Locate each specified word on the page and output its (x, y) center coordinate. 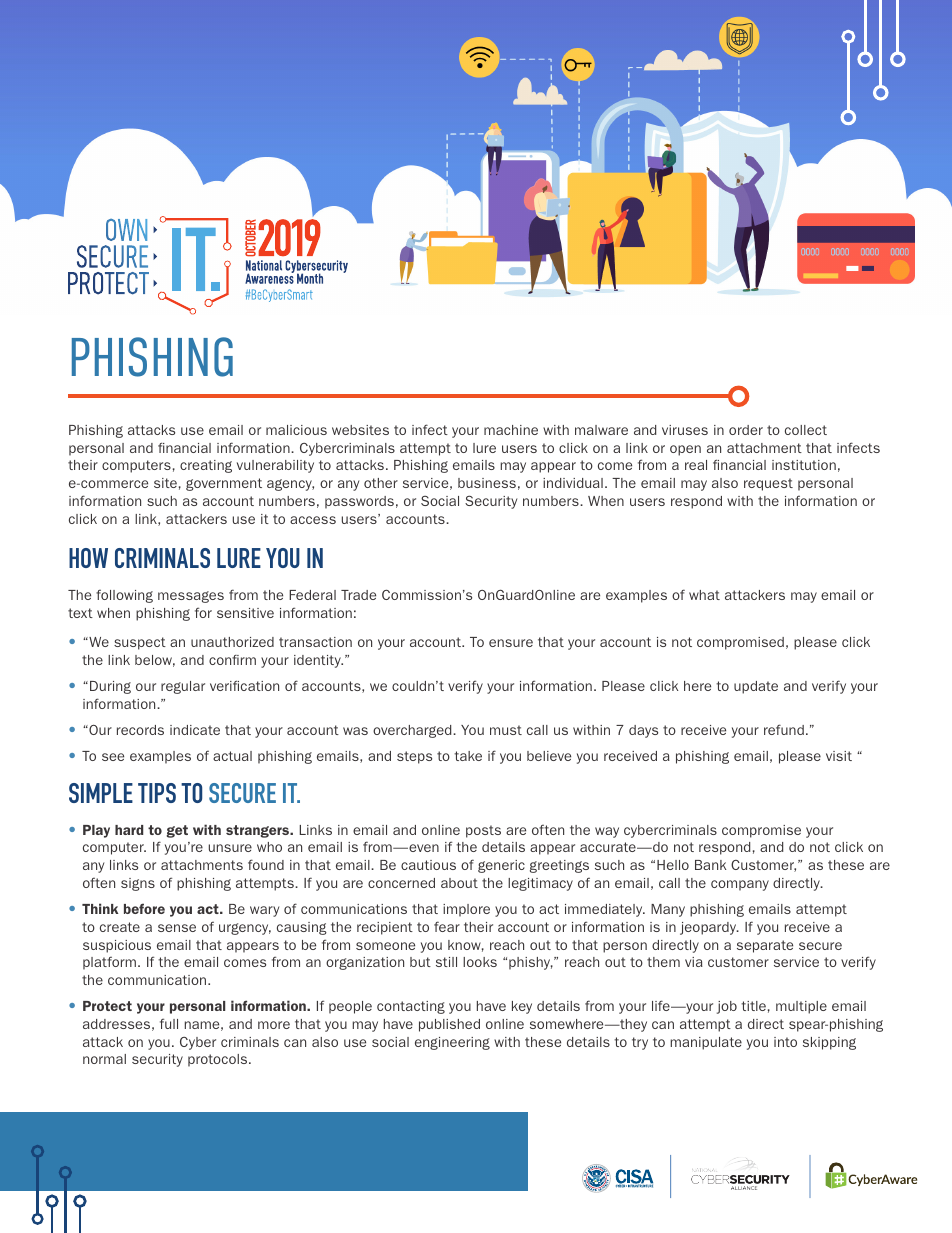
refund (784, 729)
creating (206, 466)
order (746, 430)
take (468, 756)
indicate (195, 730)
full (169, 1023)
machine (511, 430)
